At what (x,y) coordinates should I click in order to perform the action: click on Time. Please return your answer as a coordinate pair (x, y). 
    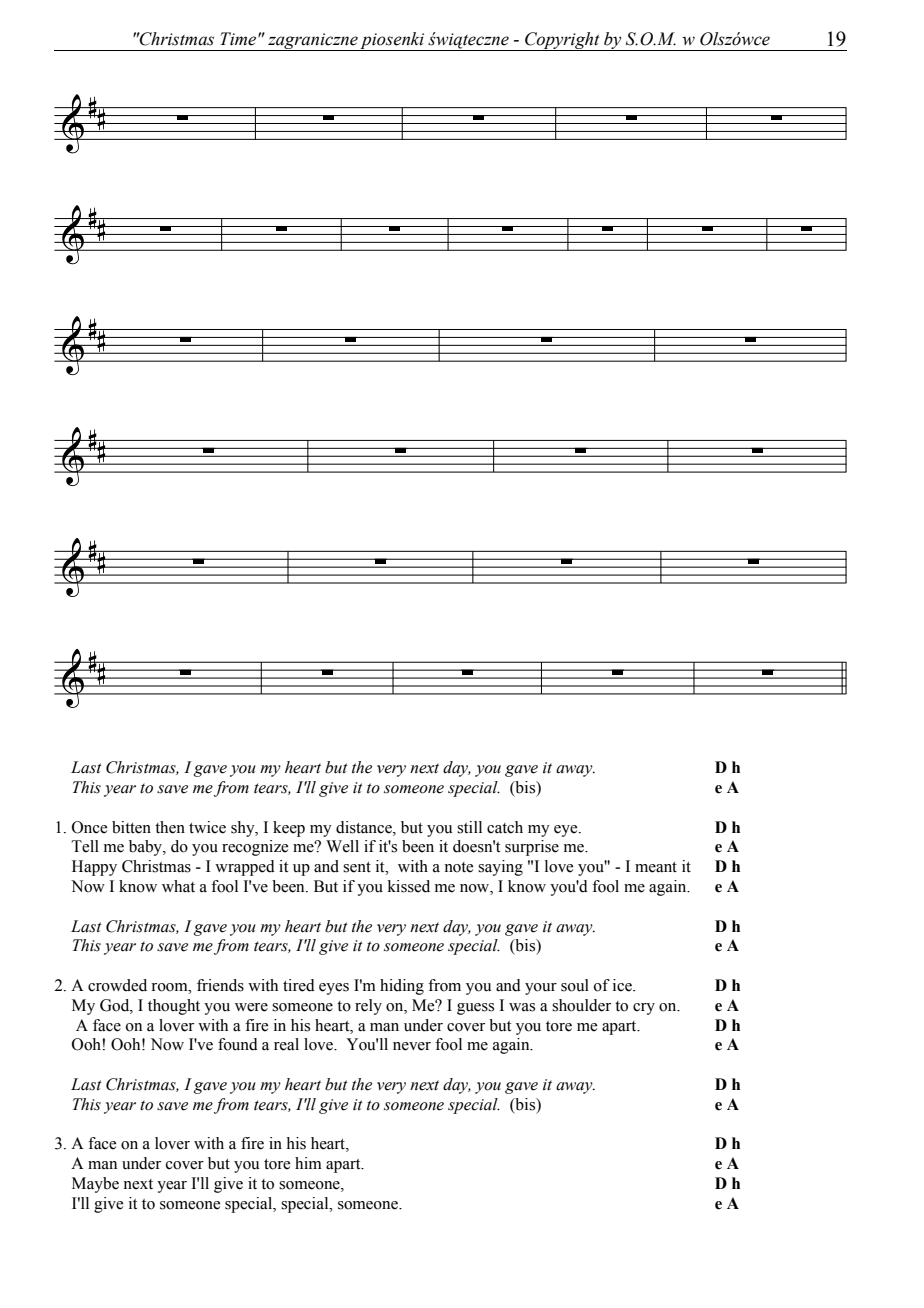
    Looking at the image, I should click on (239, 39).
